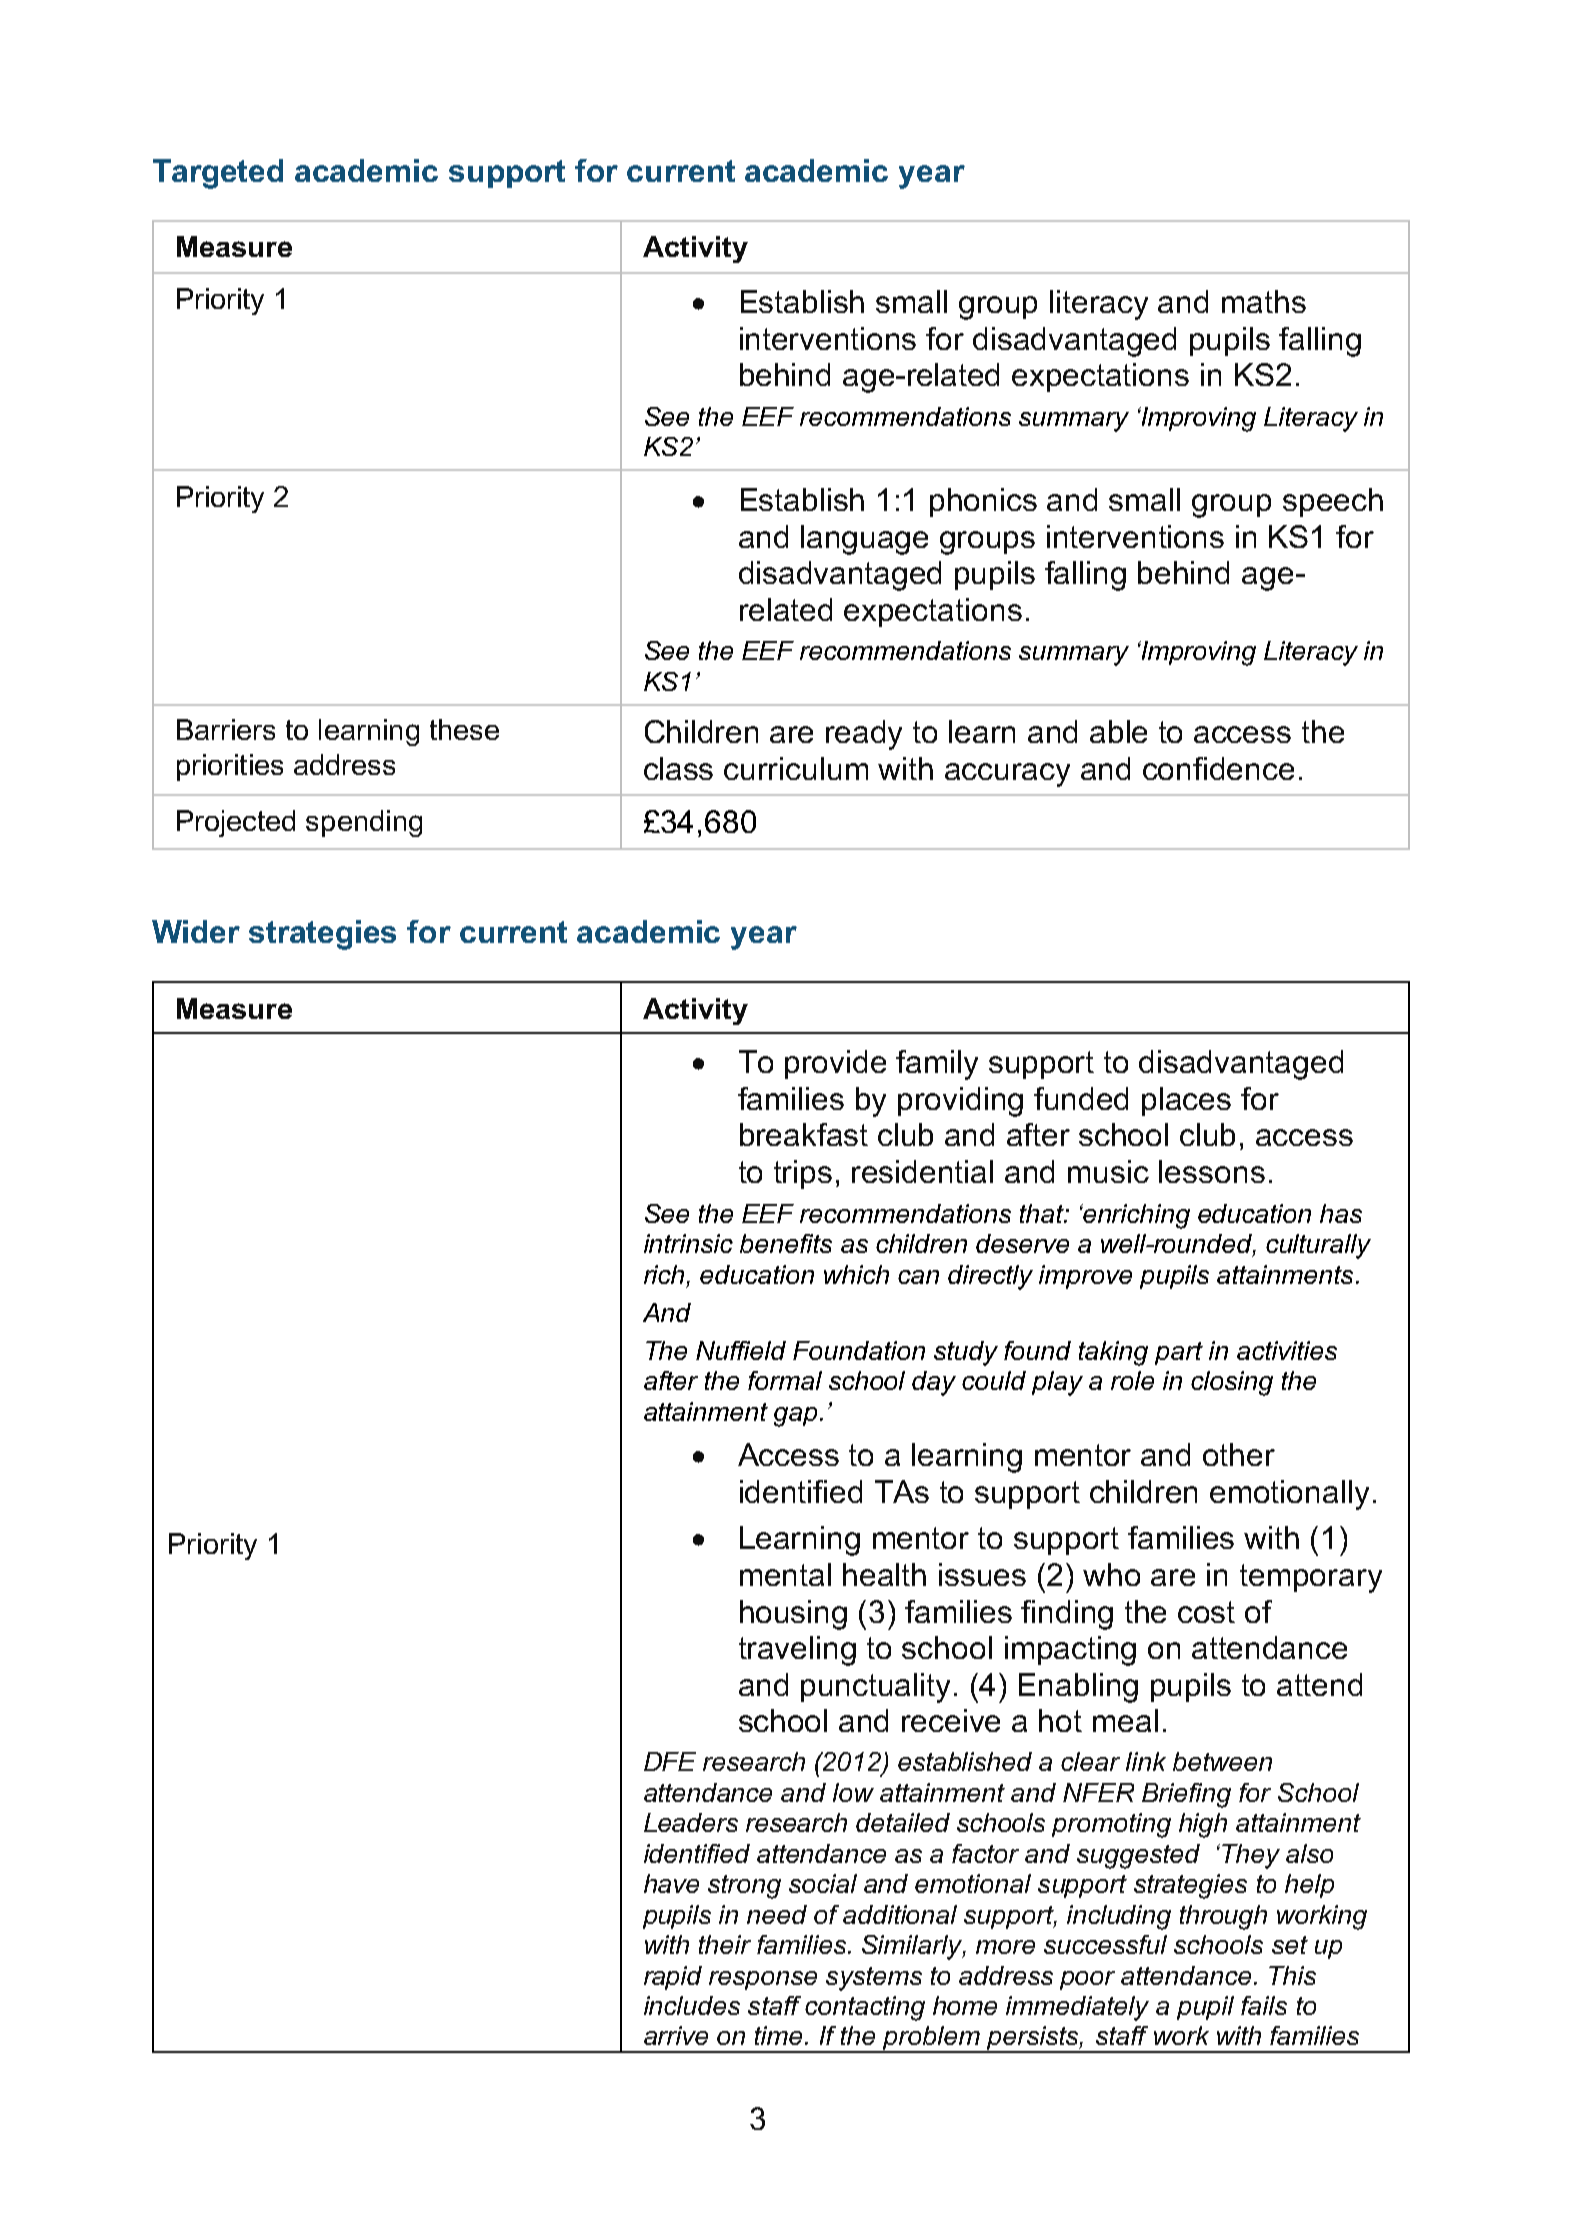 The height and width of the screenshot is (2229, 1575). Describe the element at coordinates (196, 931) in the screenshot. I see `Wider` at that location.
